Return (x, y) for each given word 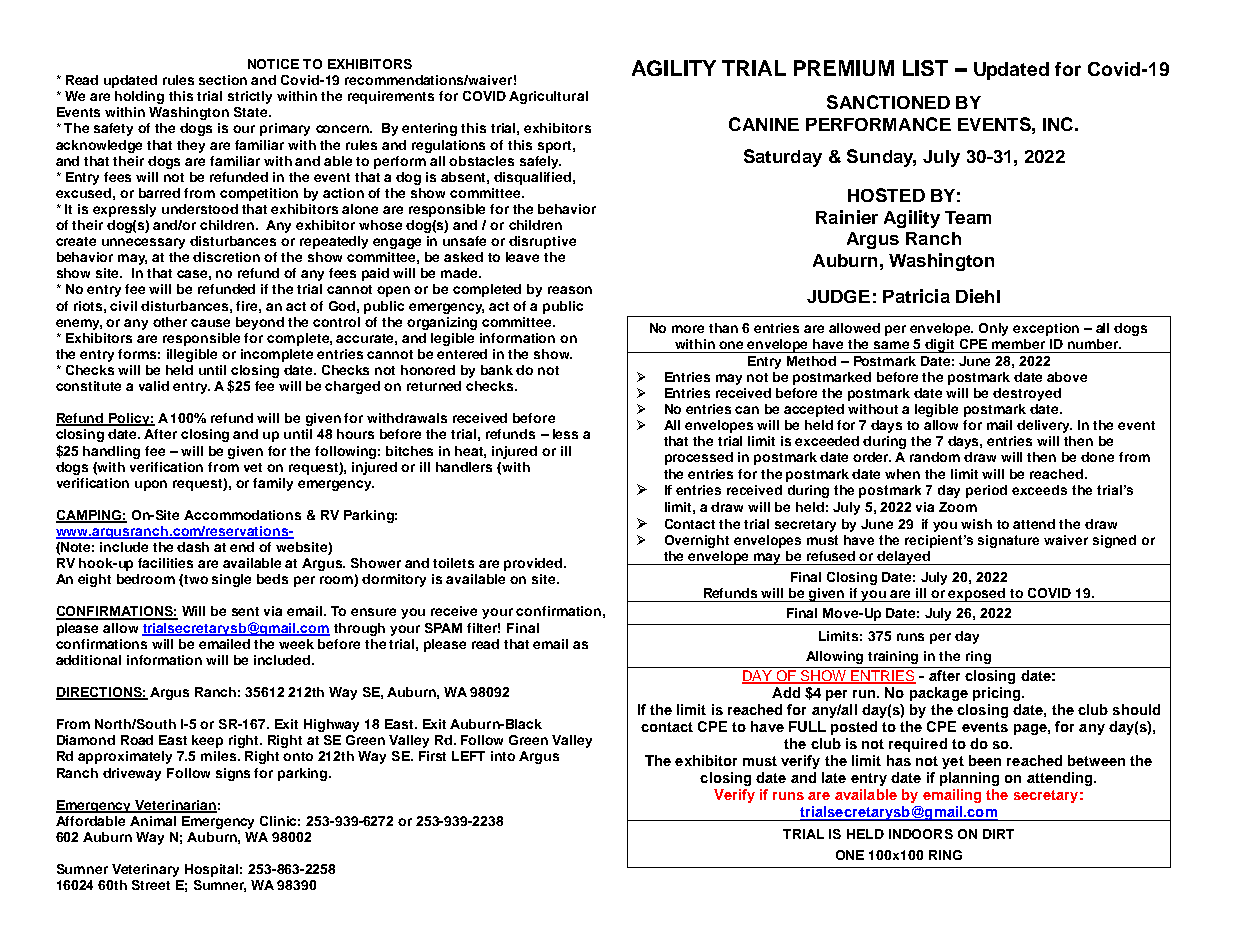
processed (699, 458)
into (503, 756)
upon (151, 485)
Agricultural (548, 97)
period (986, 491)
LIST (925, 68)
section (223, 80)
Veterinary (145, 870)
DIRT (998, 834)
